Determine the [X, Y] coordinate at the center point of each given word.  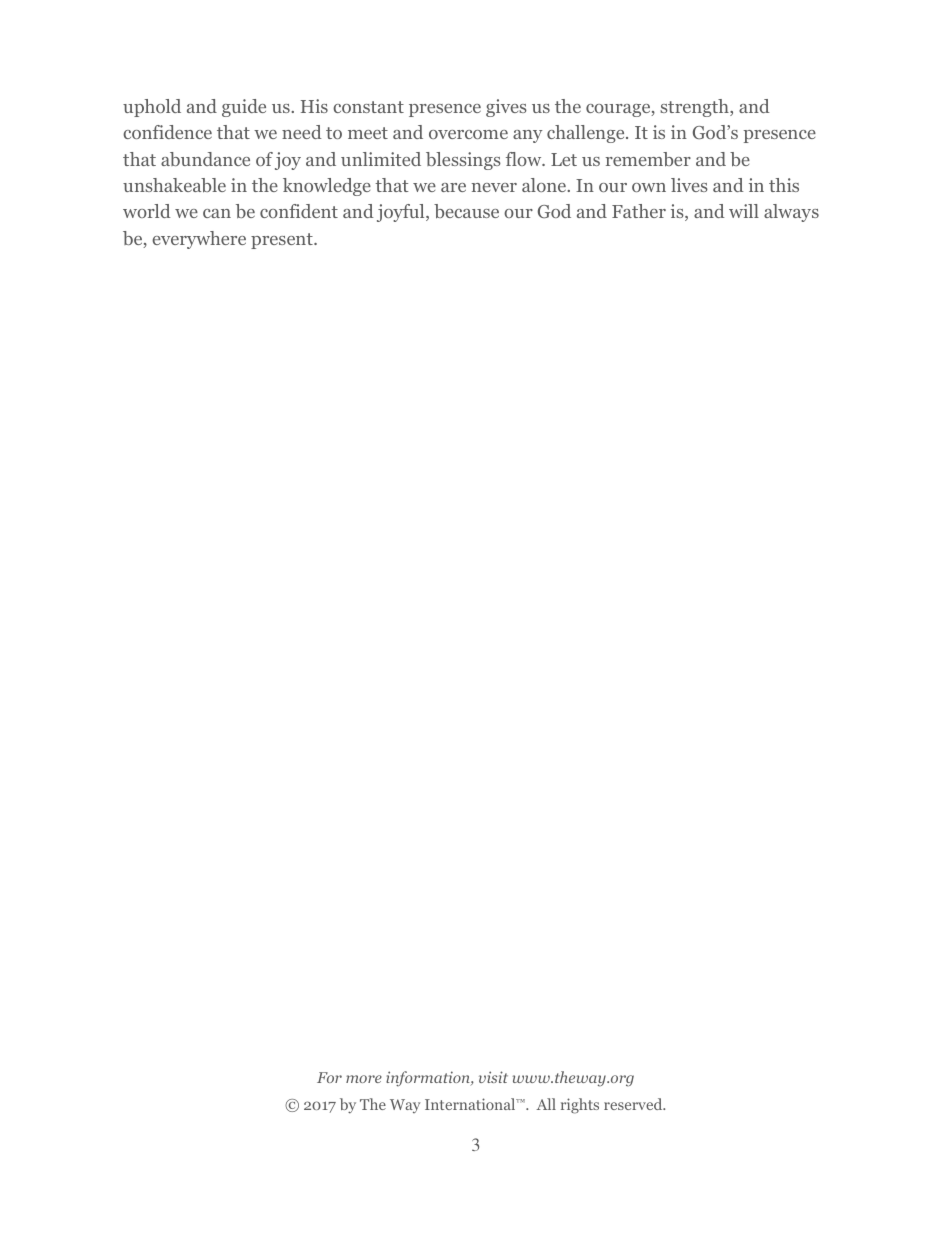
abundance [205, 159]
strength [695, 108]
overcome [468, 134]
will [744, 211]
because [466, 211]
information [429, 1079]
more [364, 1079]
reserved [634, 1104]
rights [580, 1106]
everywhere [199, 240]
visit [493, 1077]
